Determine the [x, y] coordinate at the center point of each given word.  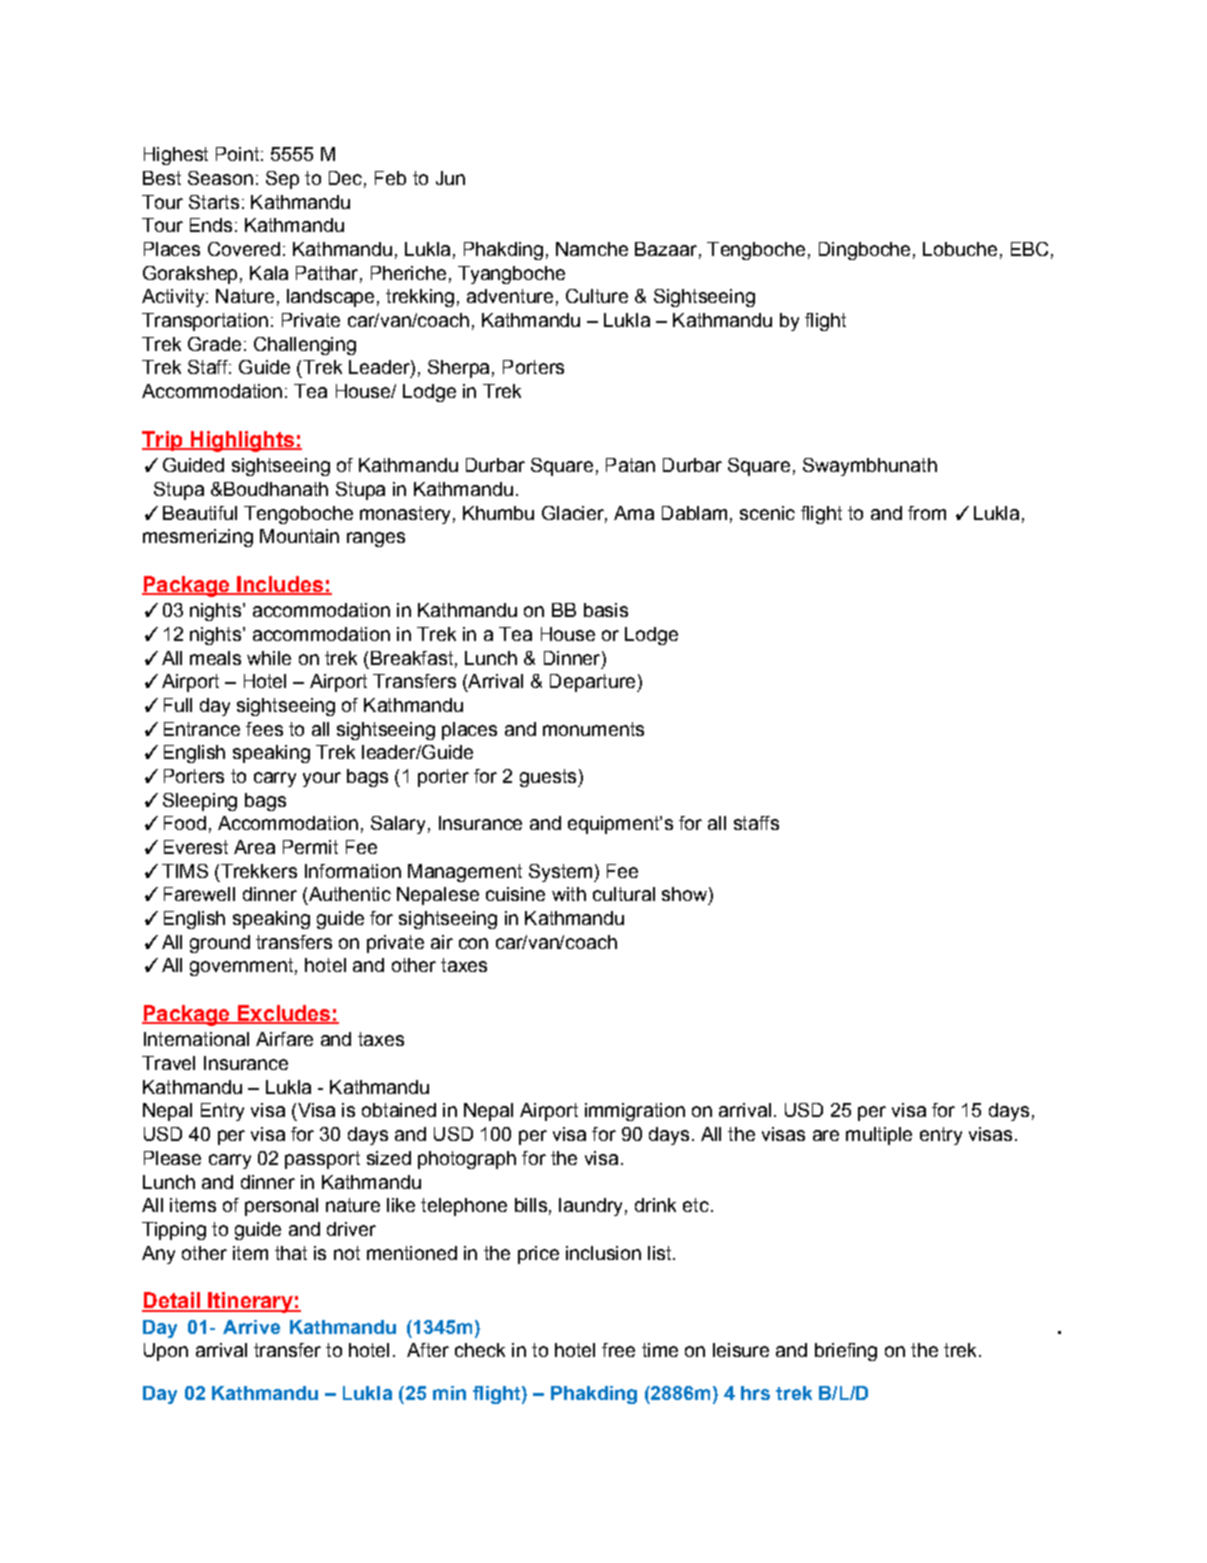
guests [549, 778]
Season [220, 178]
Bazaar [666, 249]
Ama [634, 513]
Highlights [242, 441]
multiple [879, 1136]
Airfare [284, 1039]
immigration [635, 1112]
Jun [450, 178]
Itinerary [250, 1302]
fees [264, 729]
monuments [593, 729]
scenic [767, 513]
